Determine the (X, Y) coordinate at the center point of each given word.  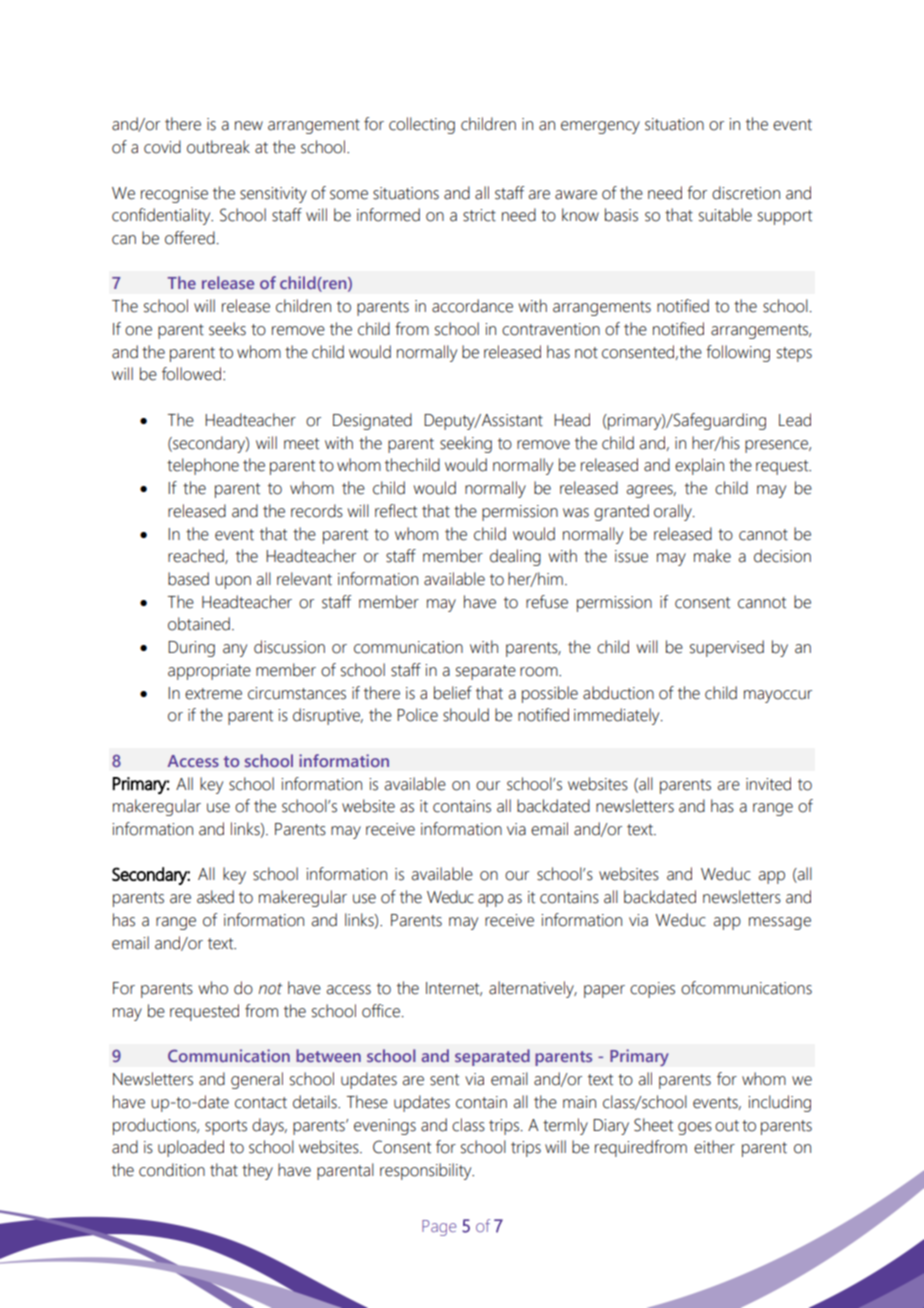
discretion (746, 193)
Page (439, 1228)
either (714, 1147)
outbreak (218, 147)
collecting (422, 125)
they (257, 1171)
